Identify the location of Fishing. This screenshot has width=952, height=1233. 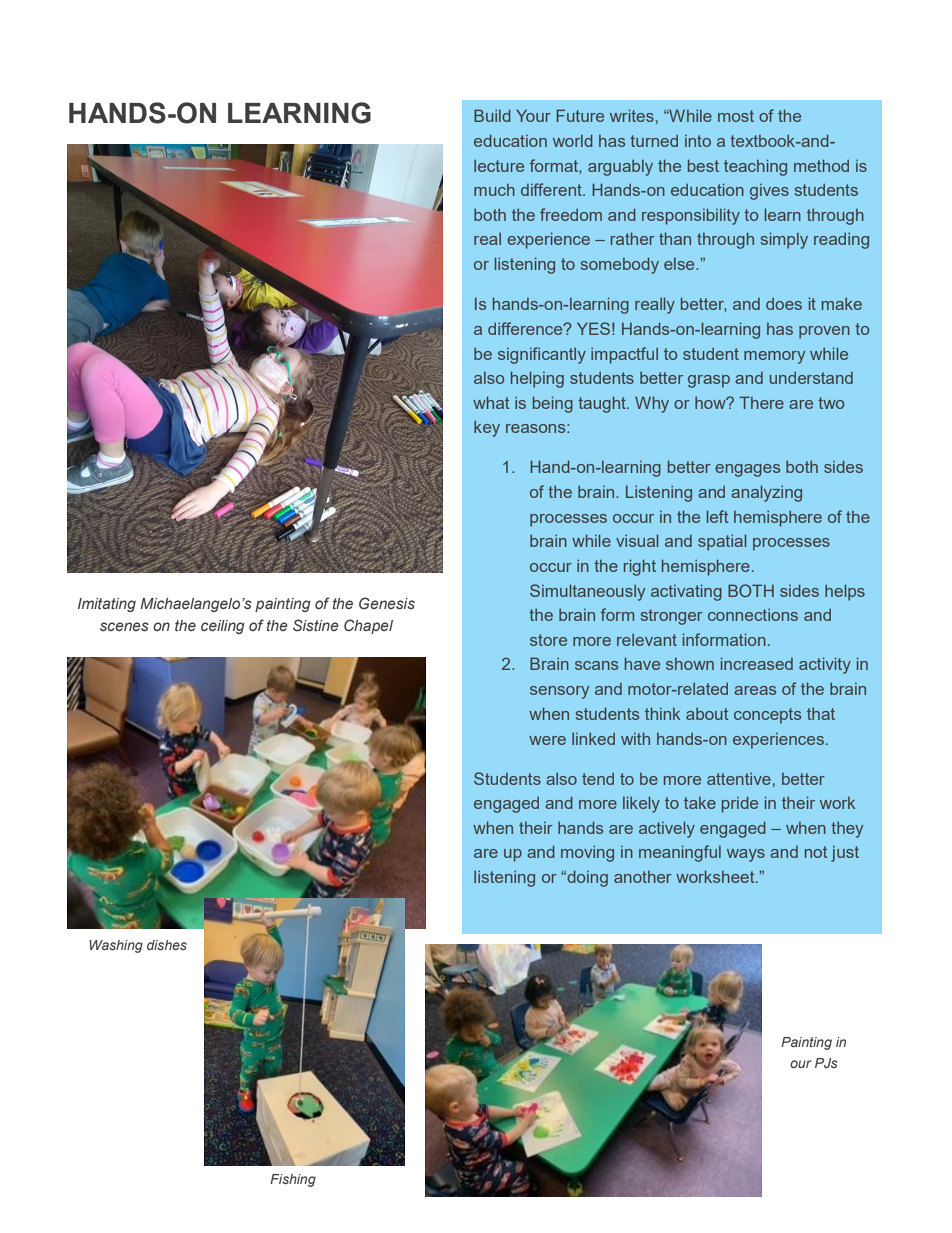
(293, 1180).
